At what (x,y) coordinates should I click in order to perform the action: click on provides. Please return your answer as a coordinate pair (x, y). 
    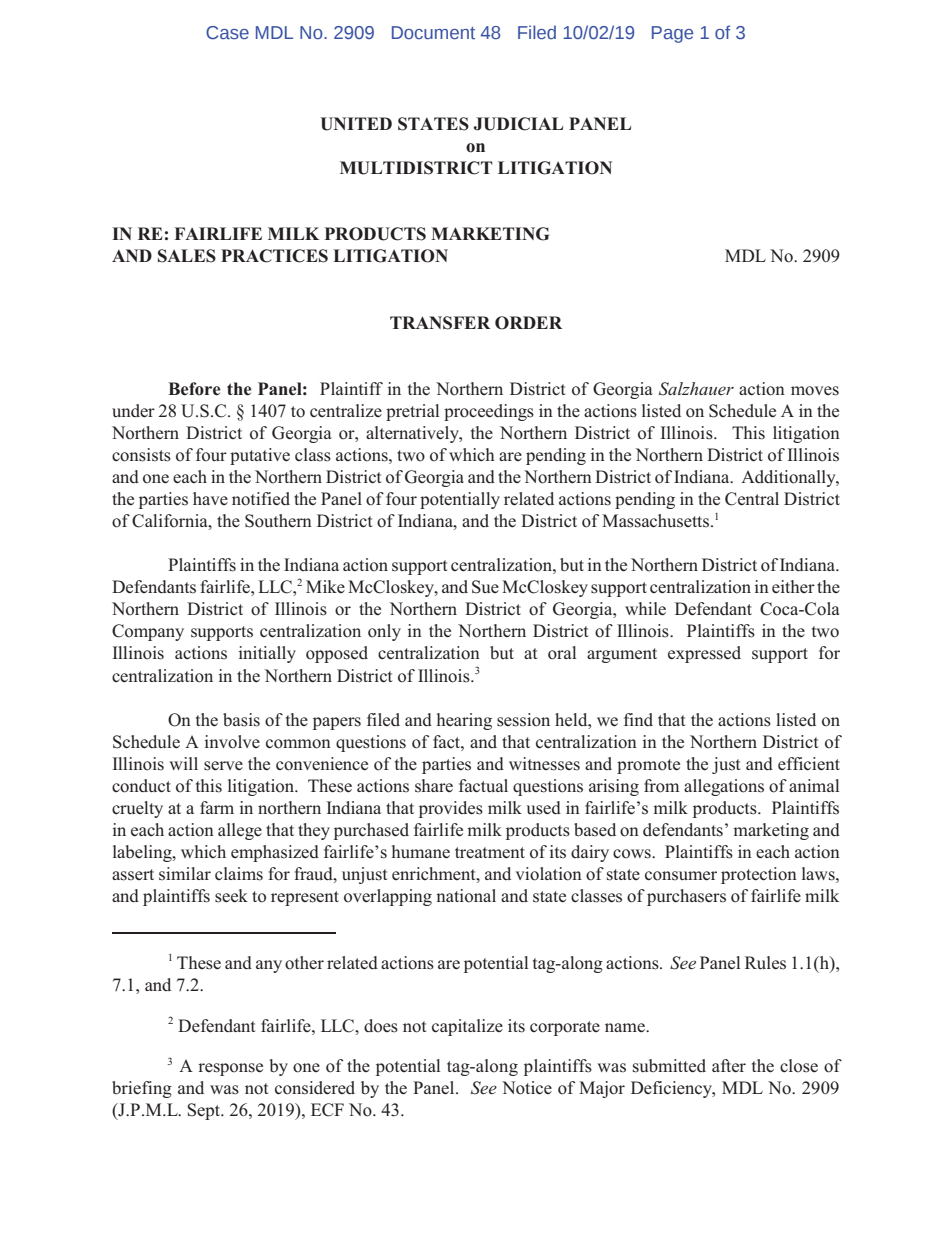
    Looking at the image, I should click on (451, 809).
